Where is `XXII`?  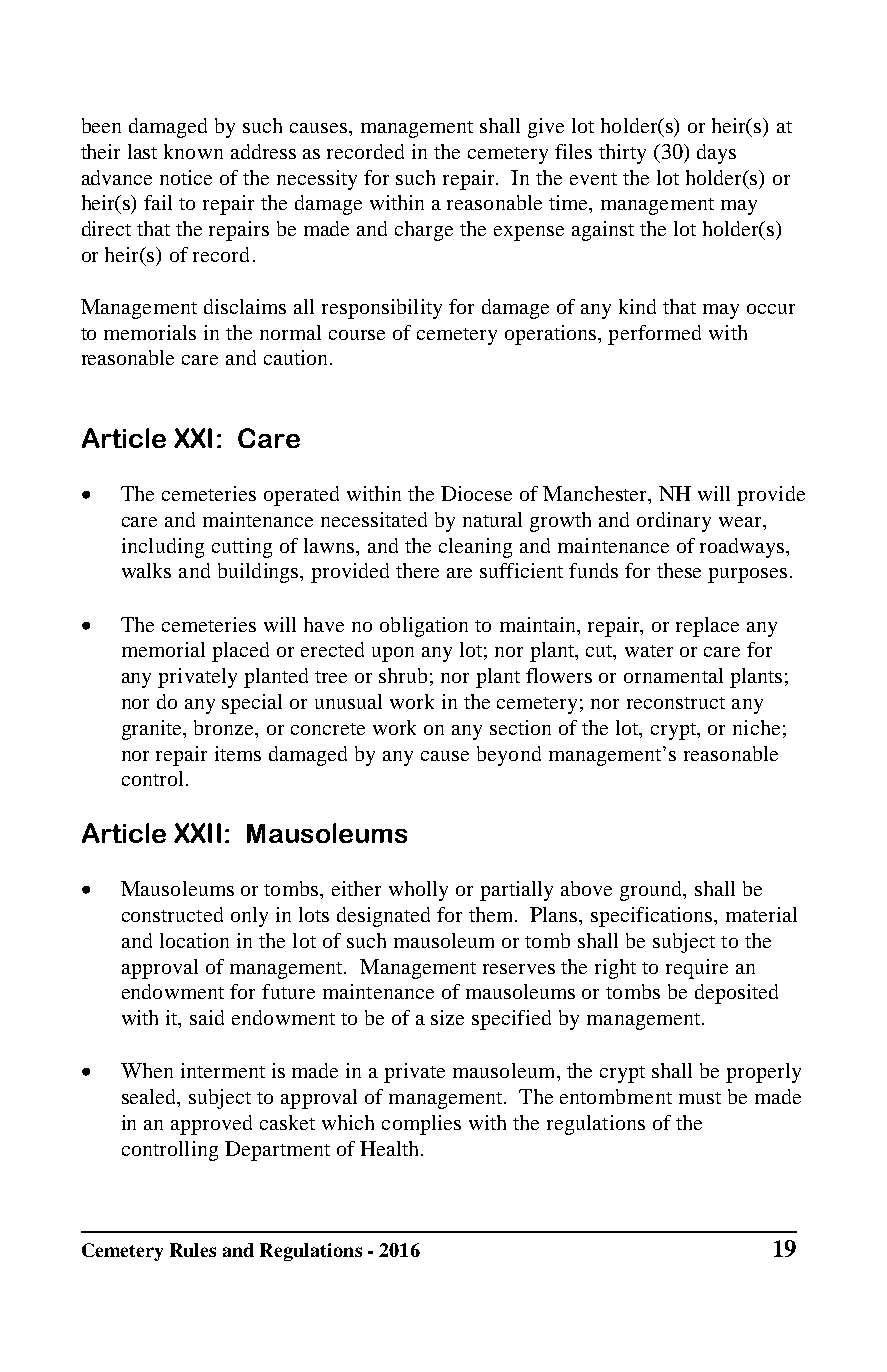 XXII is located at coordinates (197, 833).
